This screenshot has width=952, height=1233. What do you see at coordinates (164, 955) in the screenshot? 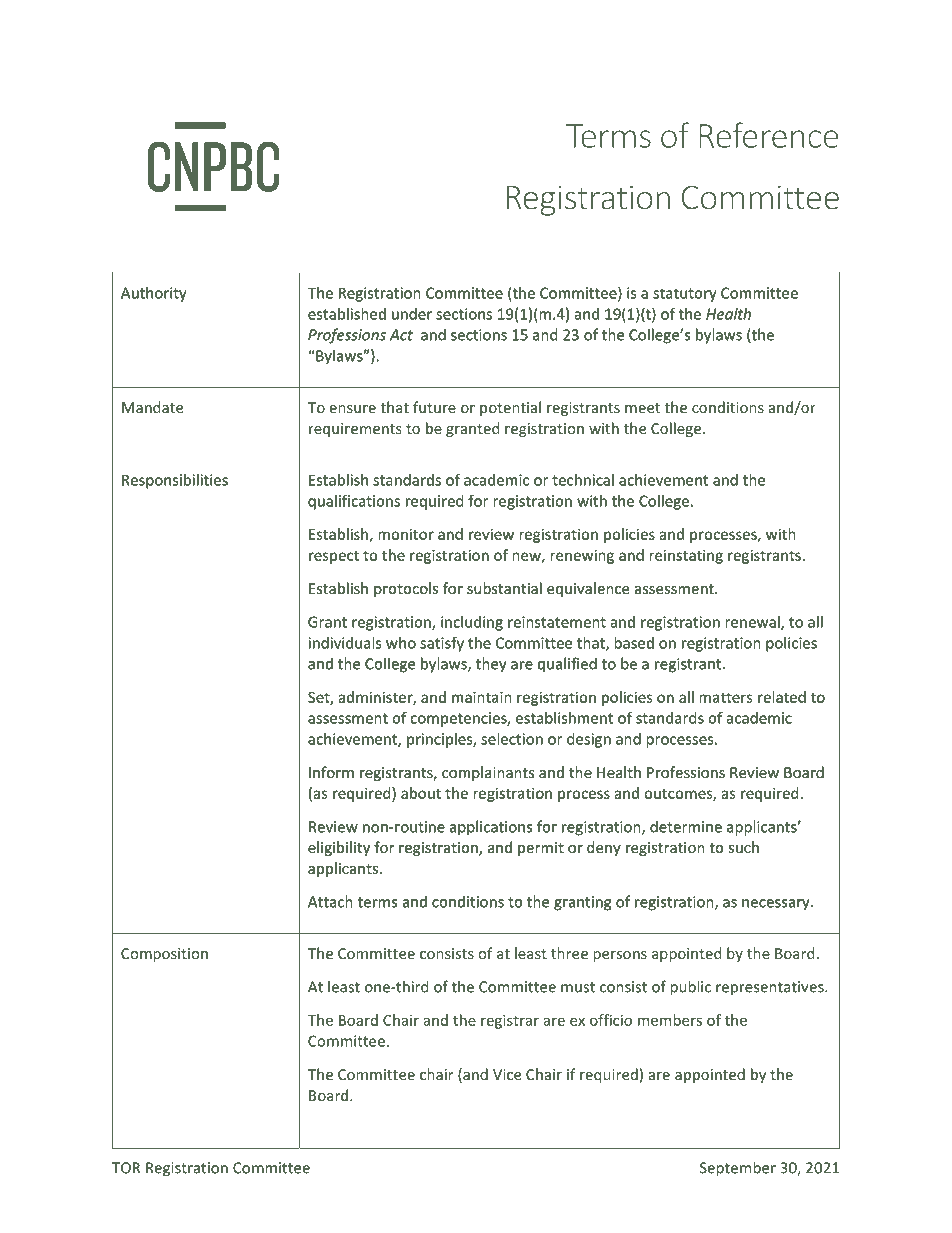
I see `Composition` at bounding box center [164, 955].
